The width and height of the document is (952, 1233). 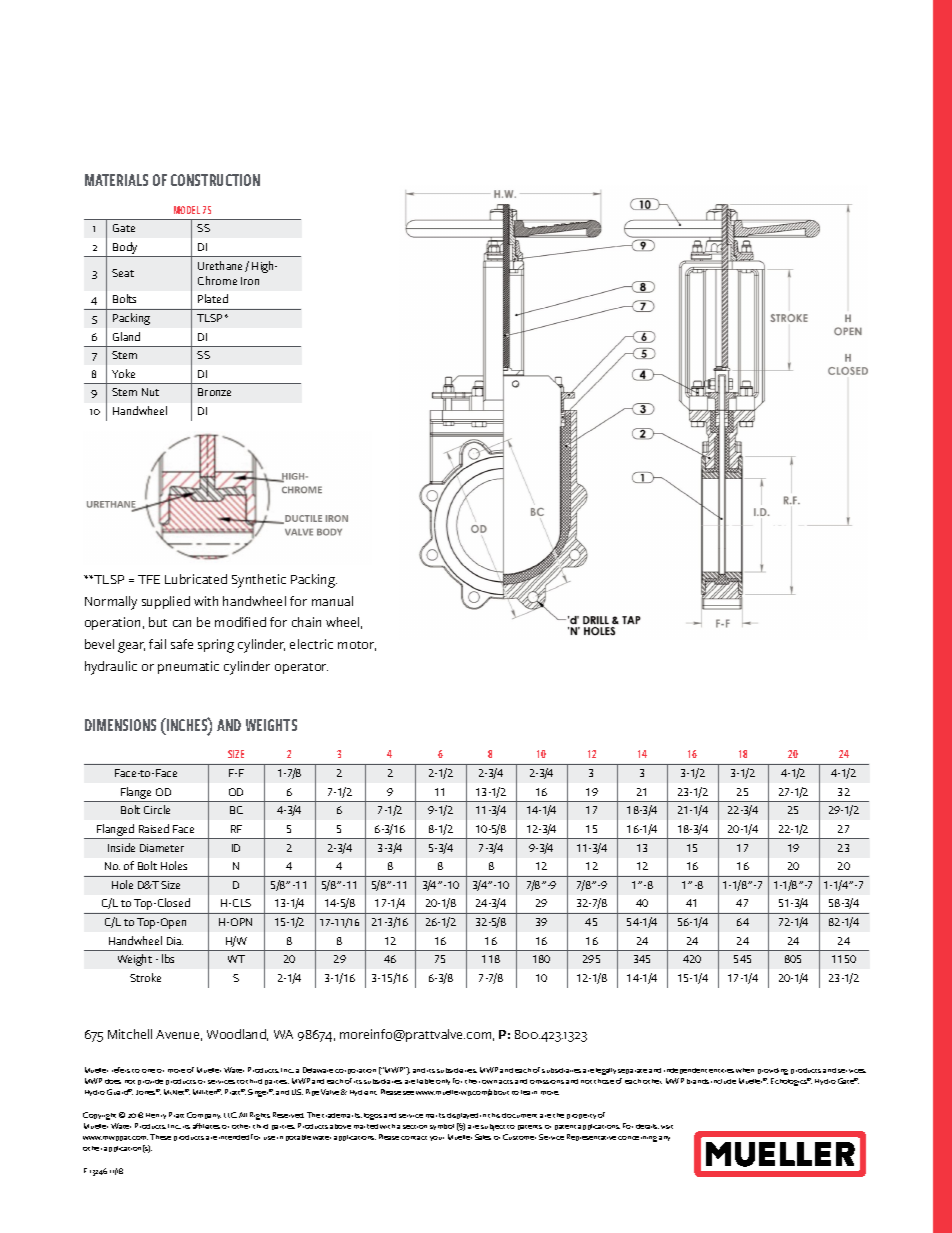 I want to click on CONSTRUCTION, so click(x=215, y=180).
